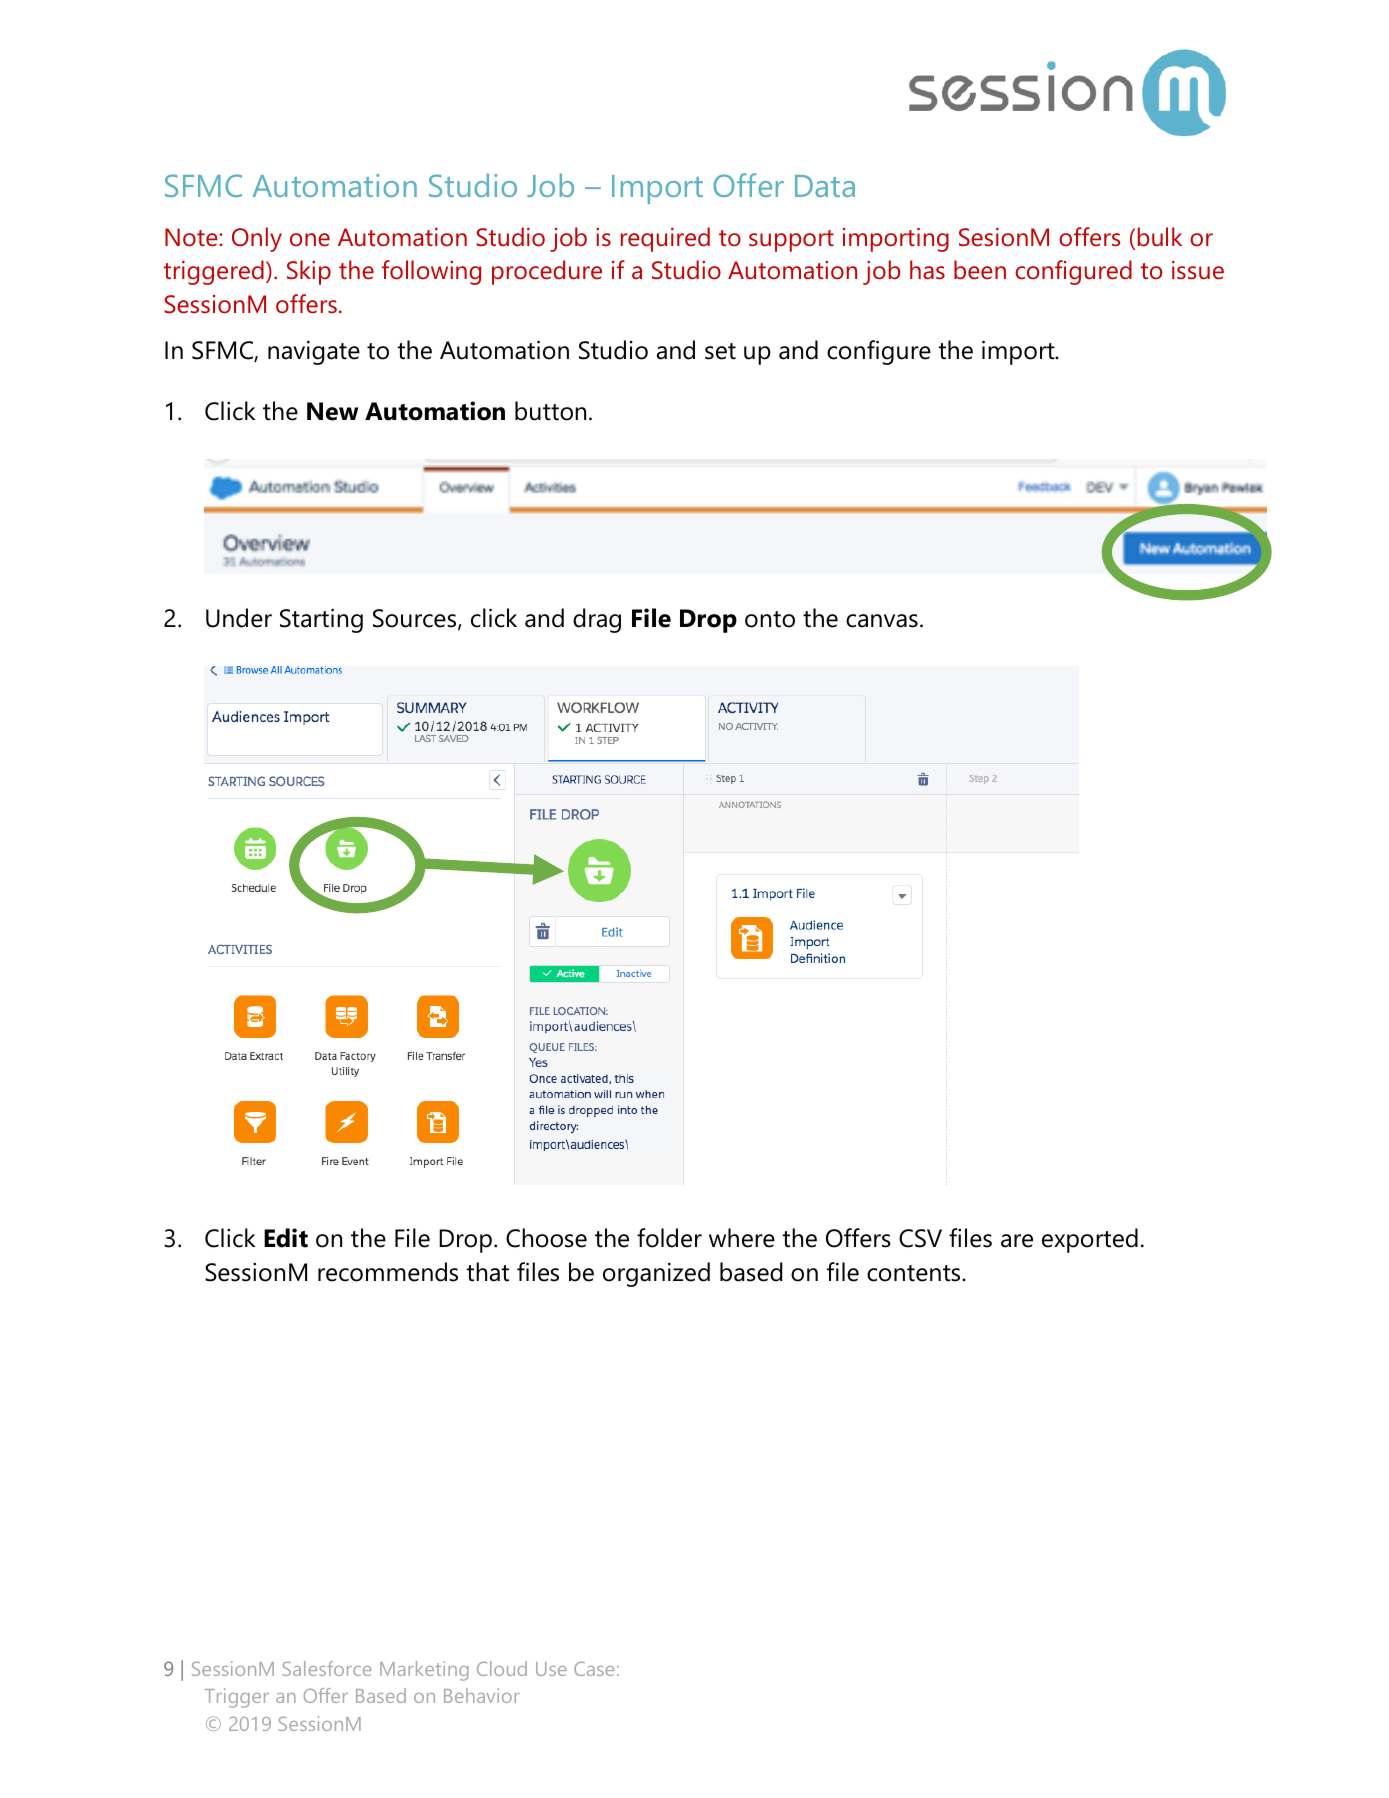 The image size is (1389, 1798). I want to click on drag, so click(597, 620).
